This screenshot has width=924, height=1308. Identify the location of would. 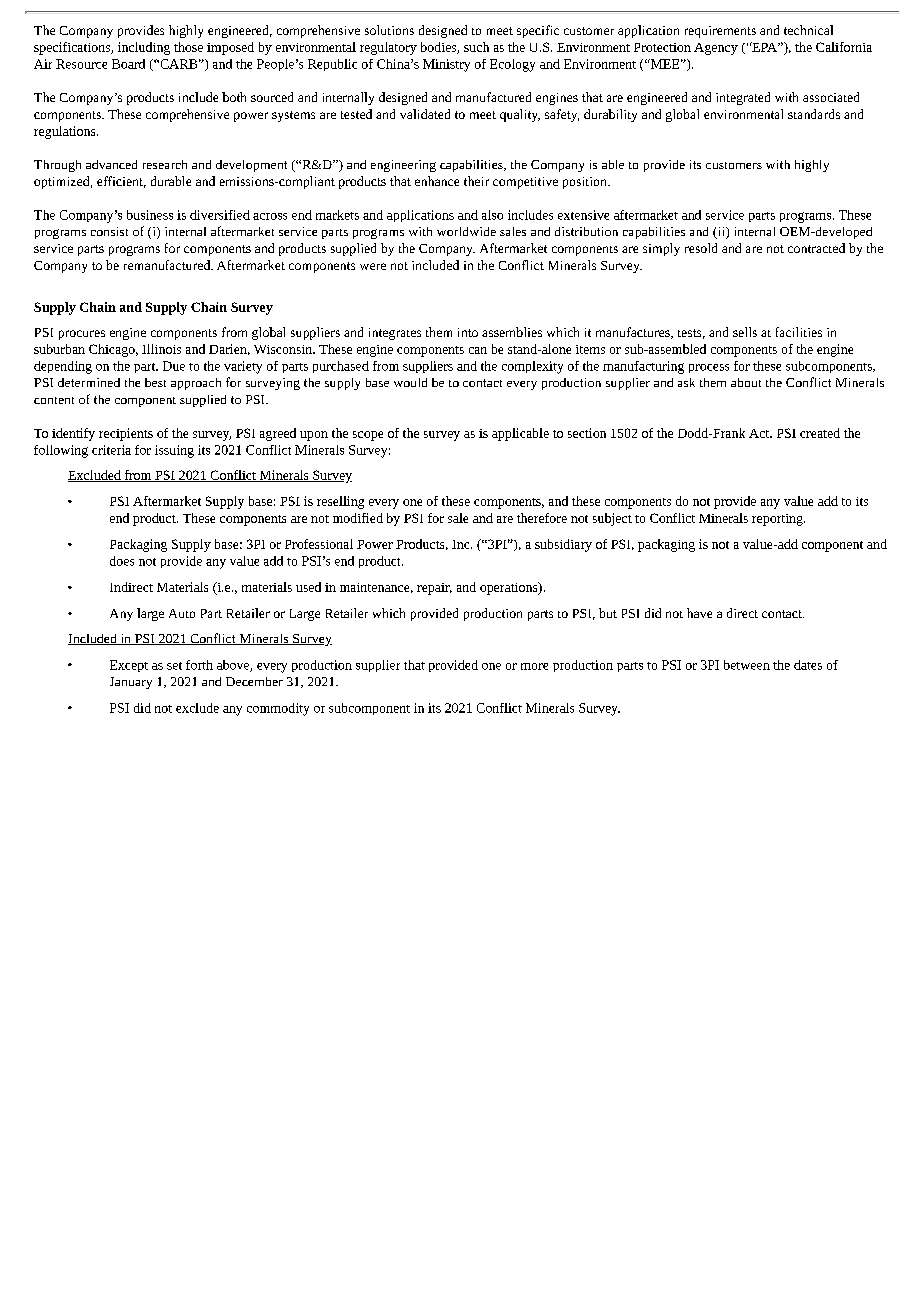
(410, 382).
